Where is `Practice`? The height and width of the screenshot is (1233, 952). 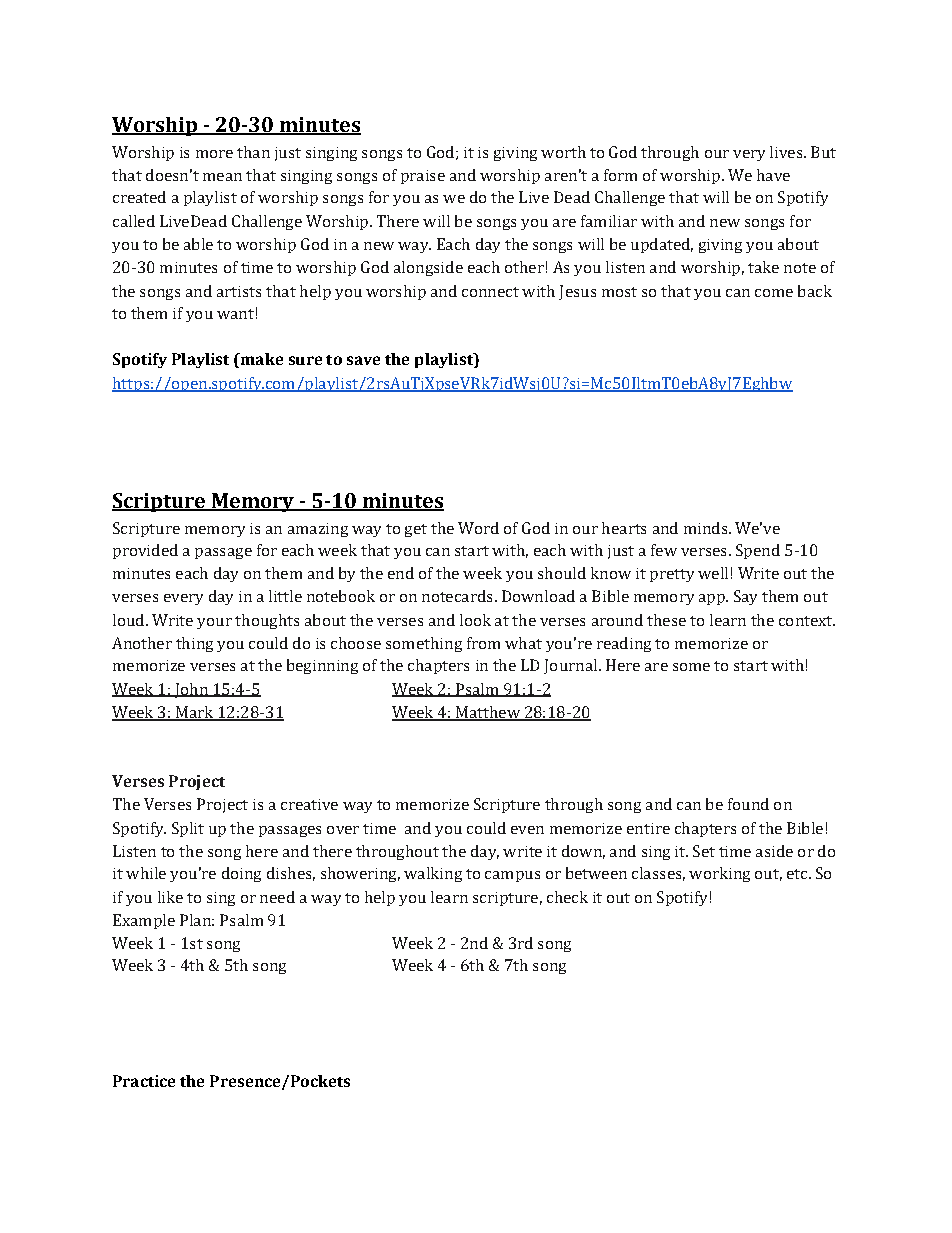 Practice is located at coordinates (144, 1081).
